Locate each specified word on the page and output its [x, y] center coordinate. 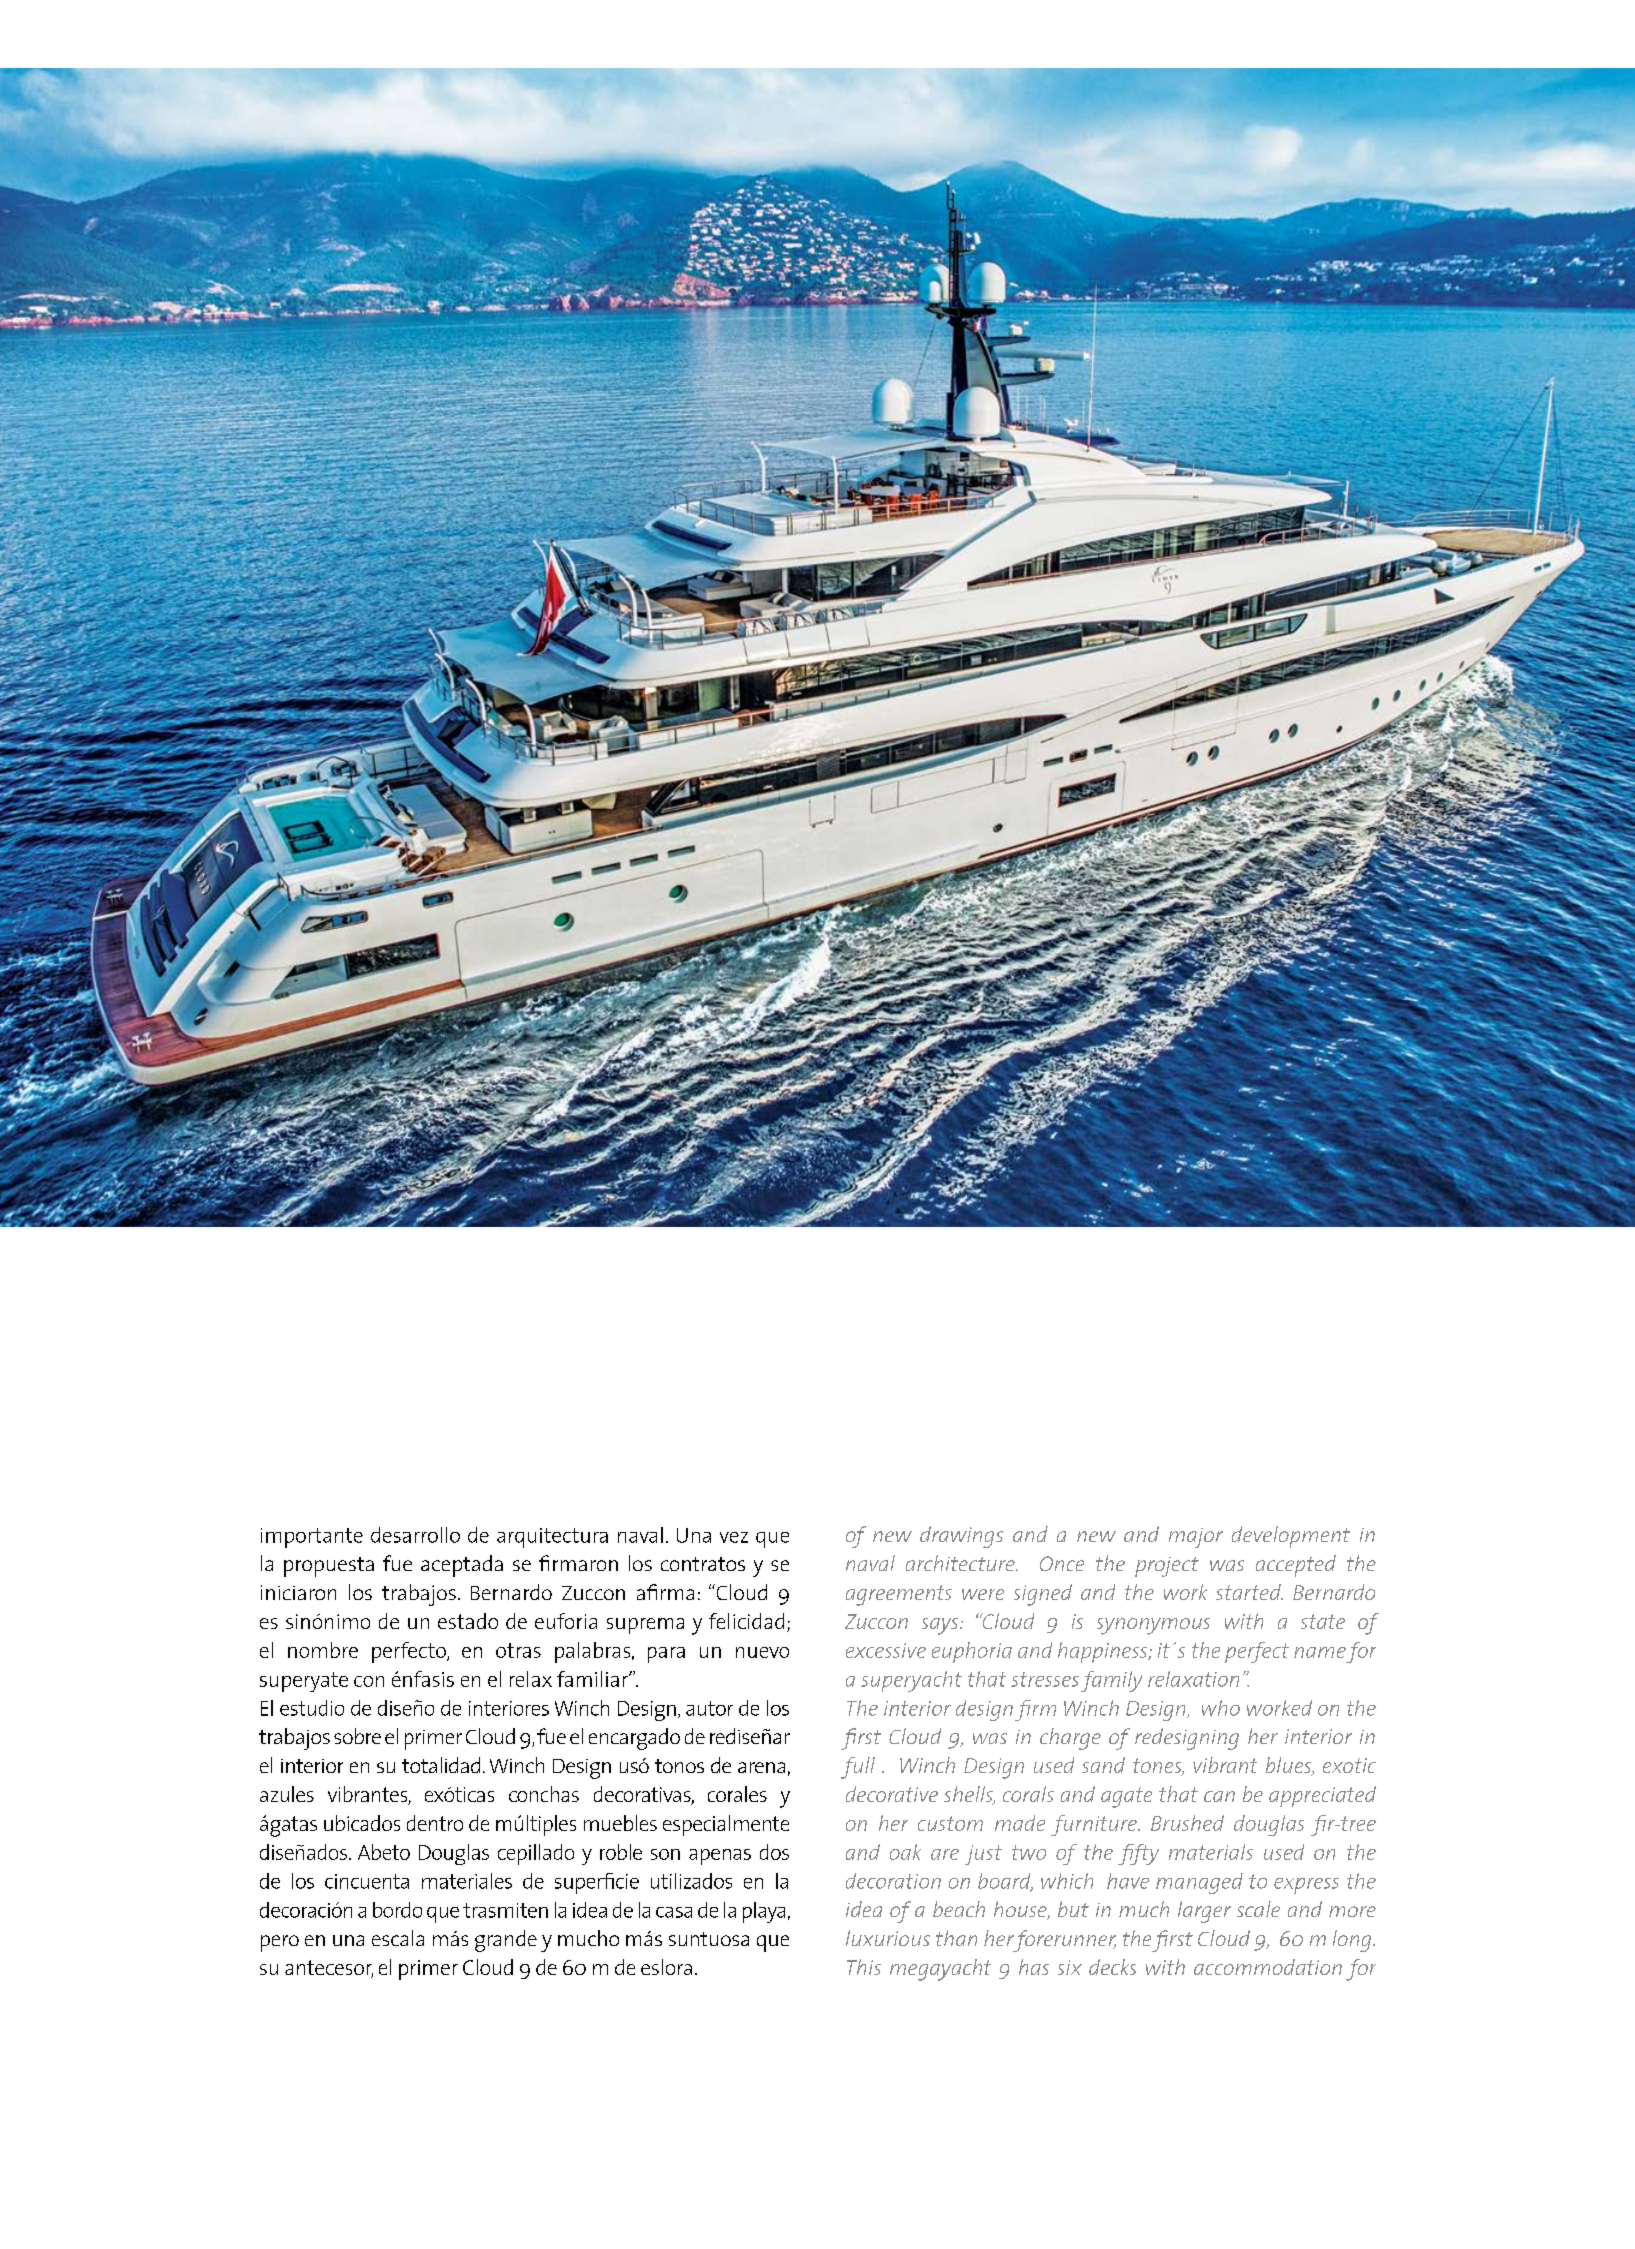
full [858, 1768]
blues [1290, 1766]
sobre [357, 1736]
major [1196, 1538]
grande [506, 1941]
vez [734, 1537]
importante [312, 1538]
